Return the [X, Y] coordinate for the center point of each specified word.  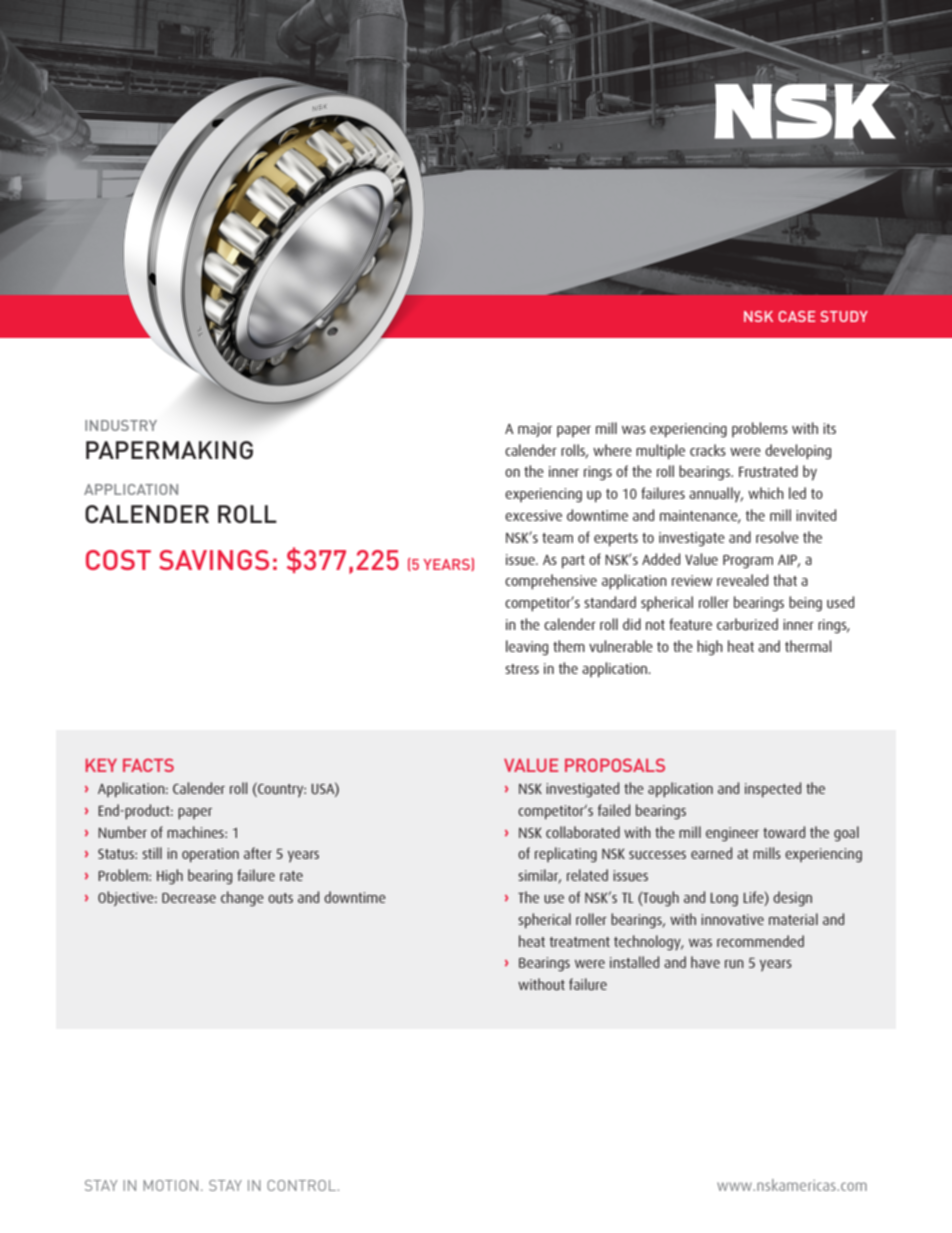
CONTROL [301, 1185]
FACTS [148, 765]
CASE [796, 316]
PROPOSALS [615, 765]
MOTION [170, 1185]
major [535, 430]
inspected [773, 789]
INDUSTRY [121, 425]
